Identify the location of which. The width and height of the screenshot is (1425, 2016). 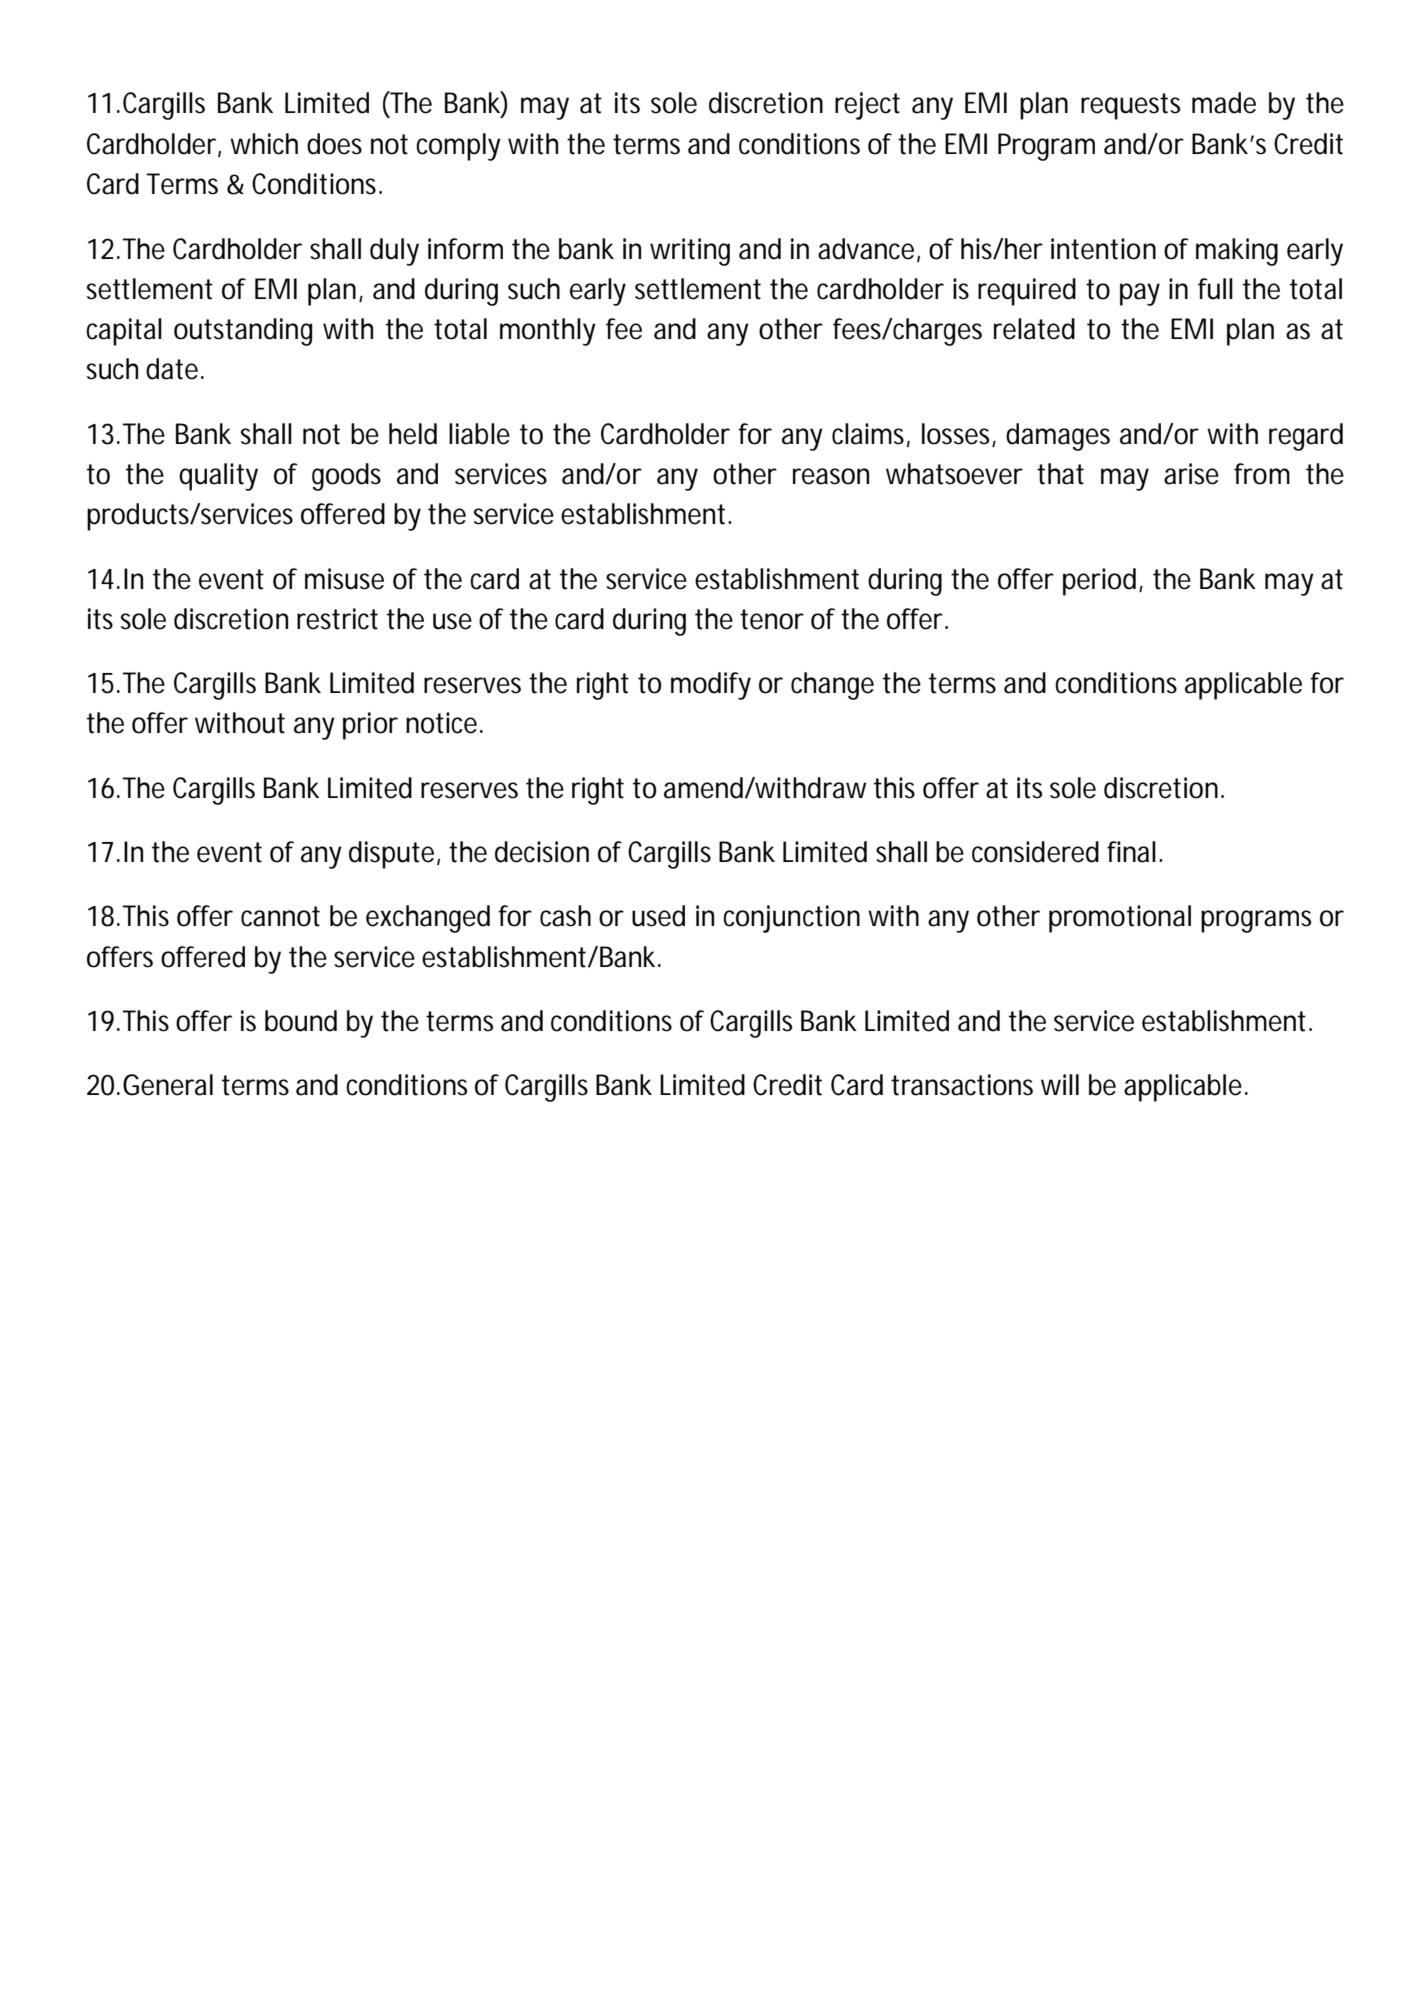
(264, 144).
